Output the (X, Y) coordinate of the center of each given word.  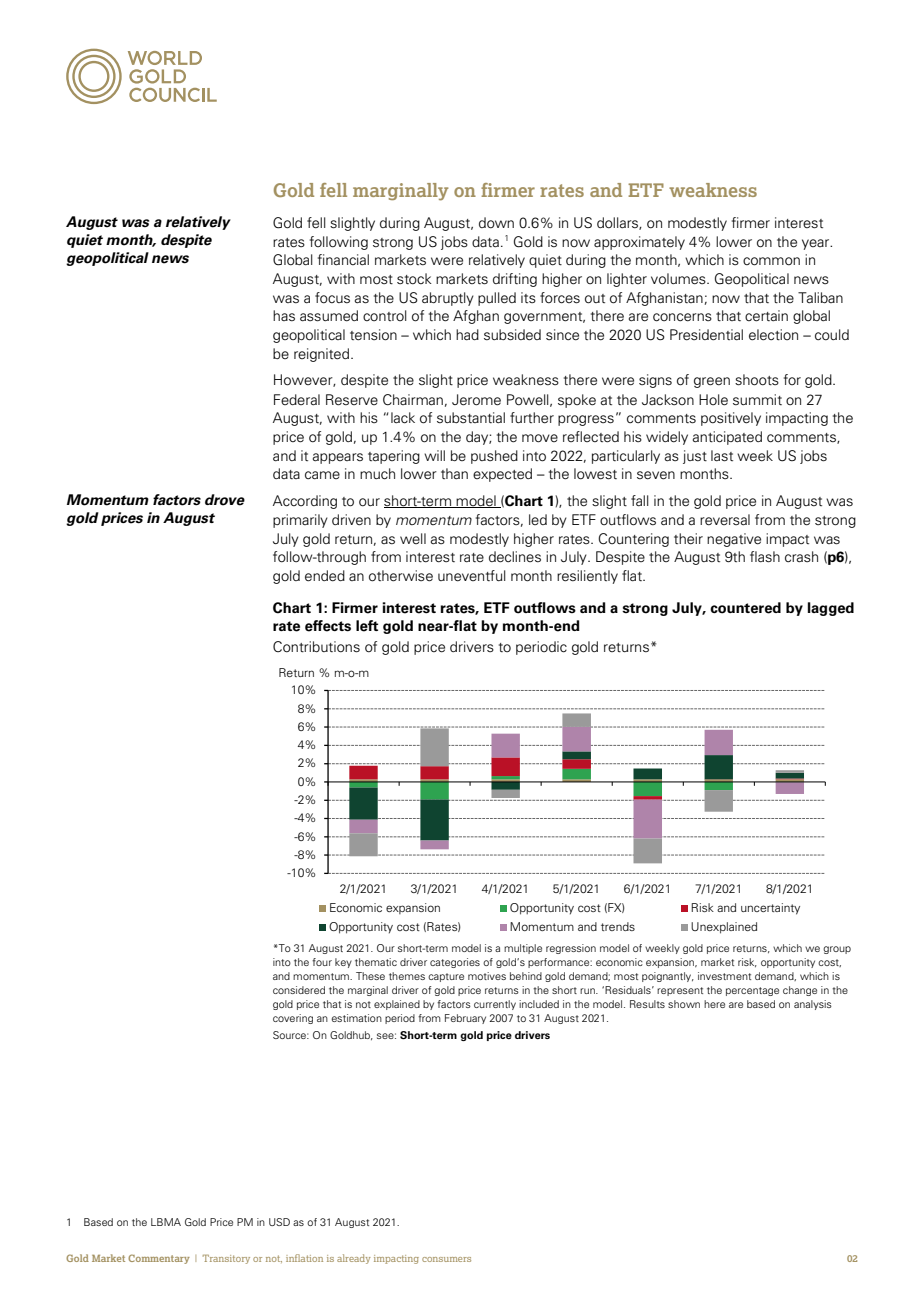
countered (745, 608)
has (284, 316)
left (367, 626)
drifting (515, 280)
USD (279, 1222)
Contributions (316, 647)
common (771, 261)
